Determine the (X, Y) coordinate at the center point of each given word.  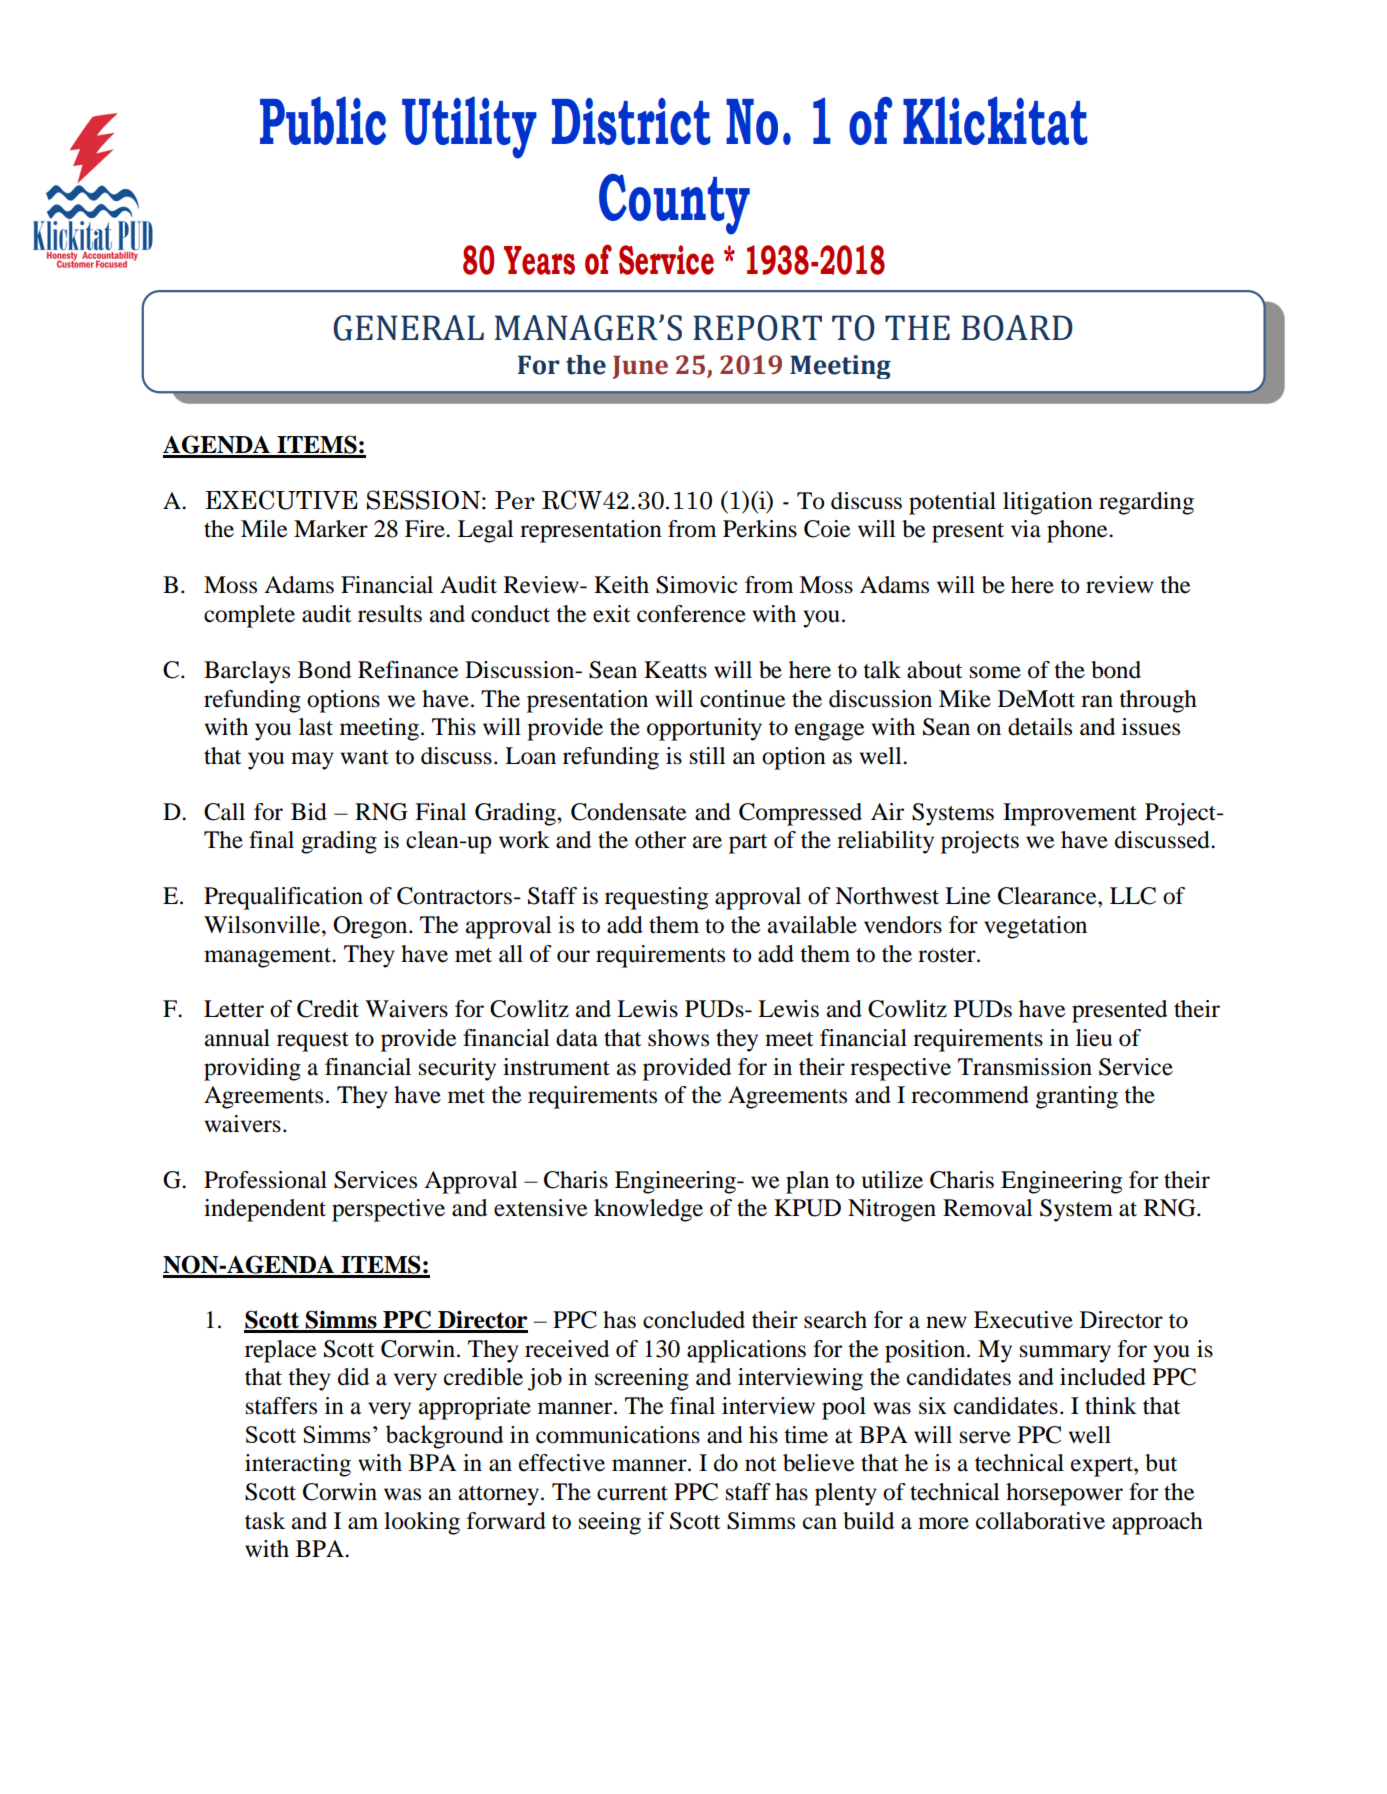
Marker (331, 529)
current (632, 1493)
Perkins (760, 529)
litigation (1048, 503)
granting (1077, 1097)
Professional (265, 1180)
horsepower (1064, 1494)
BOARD (1017, 328)
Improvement (1070, 814)
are (707, 842)
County (674, 204)
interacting (298, 1465)
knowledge (648, 1210)
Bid (309, 812)
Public (323, 120)
